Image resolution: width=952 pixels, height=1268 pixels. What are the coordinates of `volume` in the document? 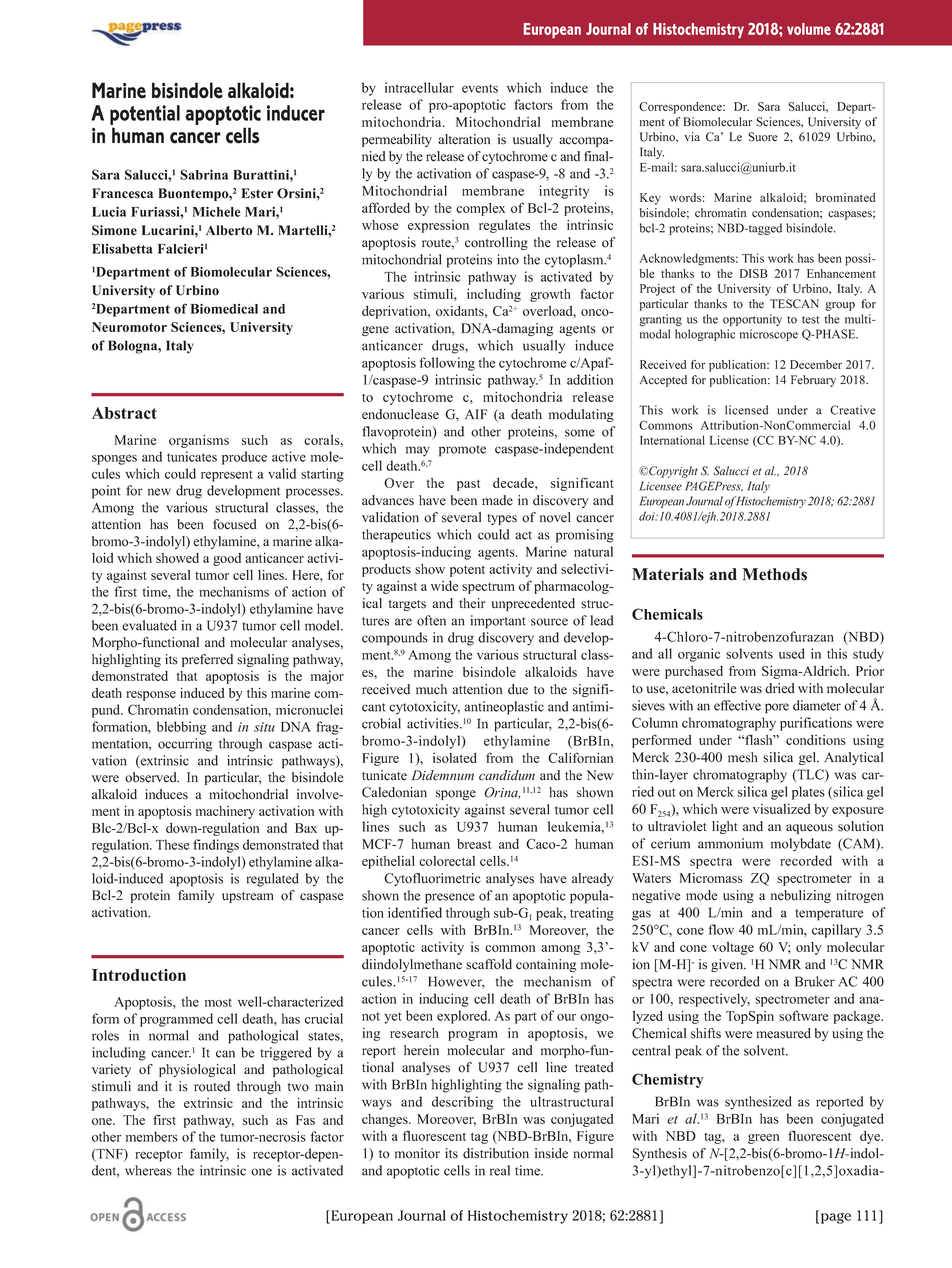 It's located at (809, 29).
